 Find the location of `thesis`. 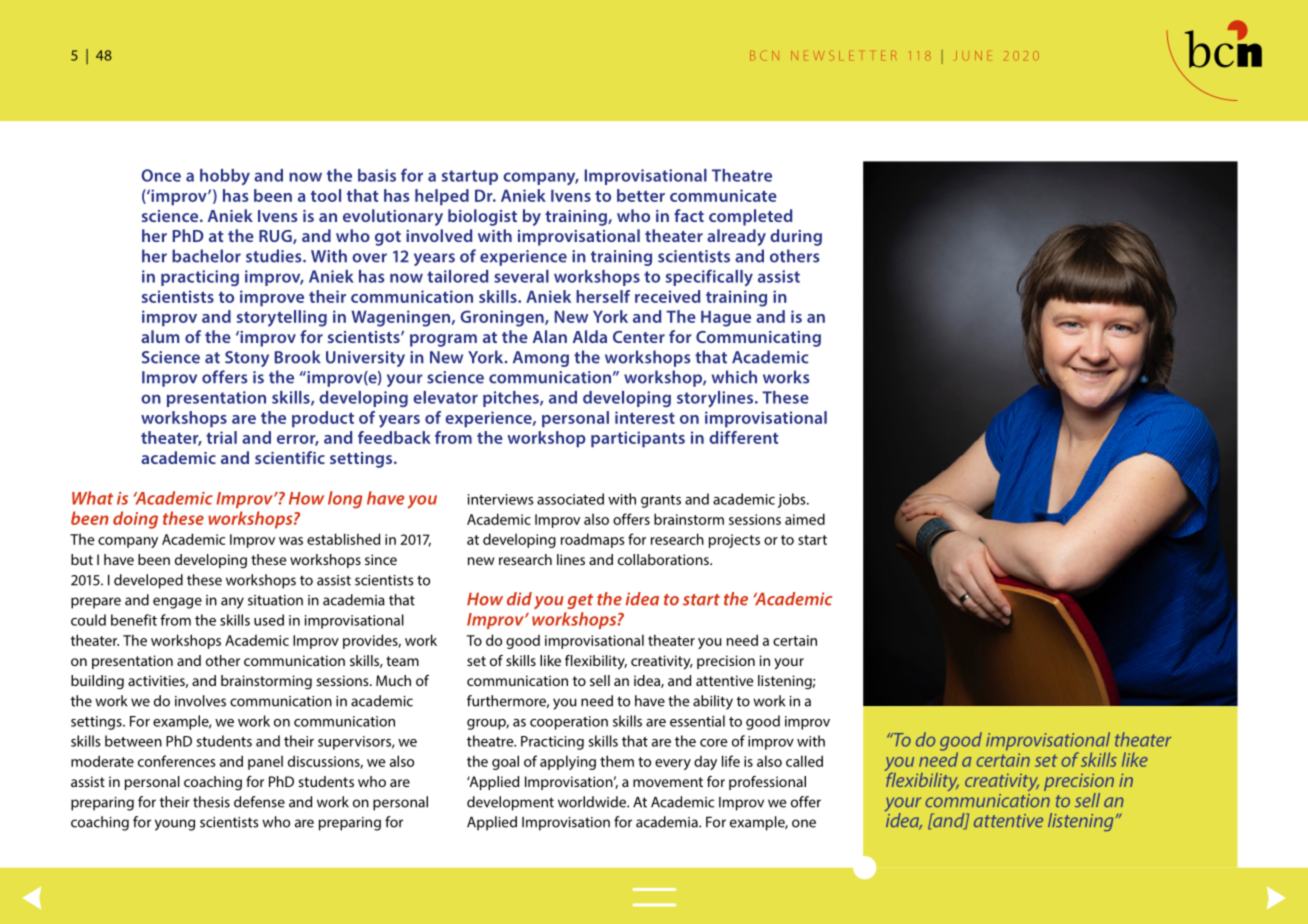

thesis is located at coordinates (211, 802).
